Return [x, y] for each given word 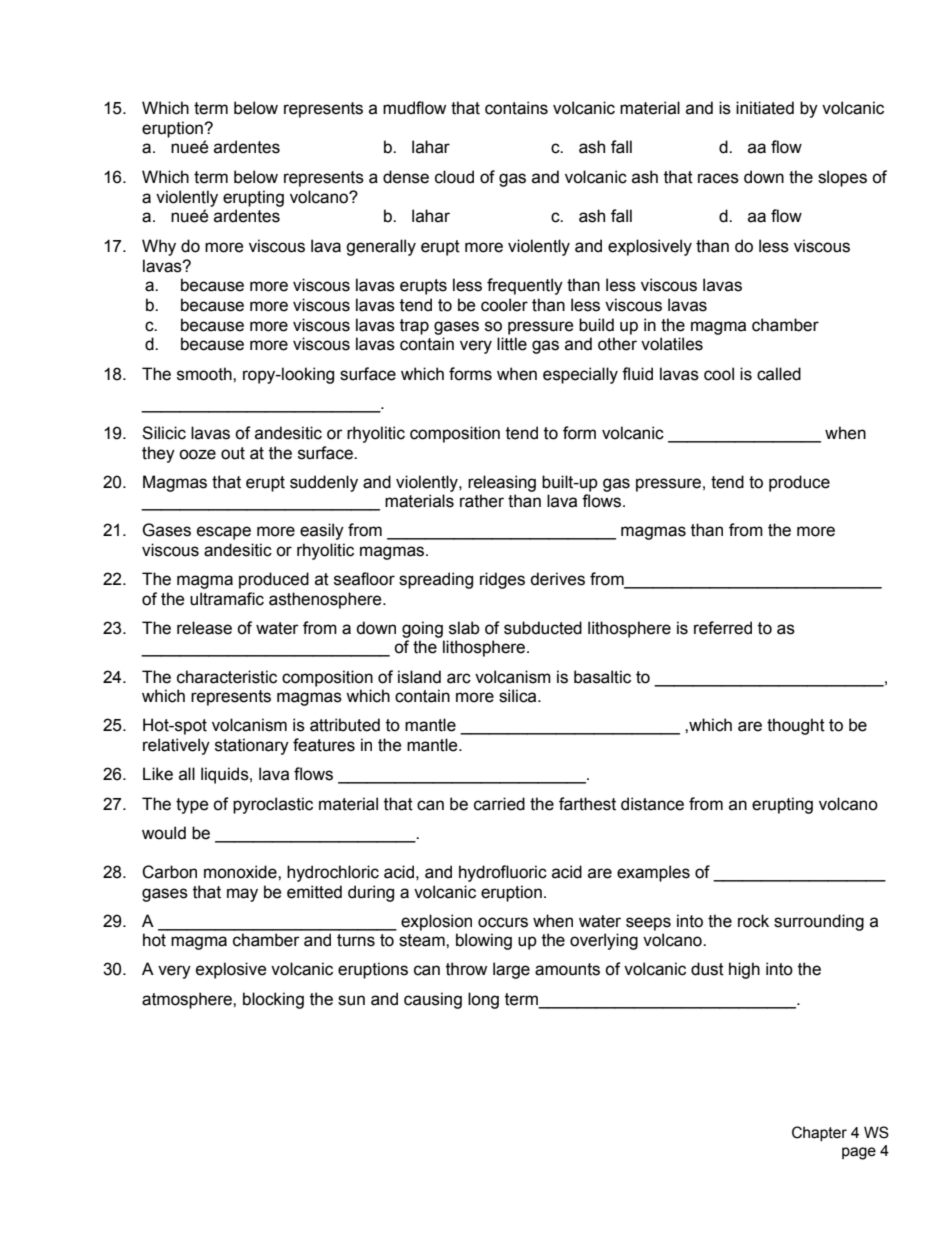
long [483, 1000]
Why [159, 247]
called [779, 374]
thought [796, 726]
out [233, 453]
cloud [454, 177]
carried [499, 804]
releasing [502, 483]
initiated [765, 108]
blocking [273, 1000]
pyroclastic [273, 805]
